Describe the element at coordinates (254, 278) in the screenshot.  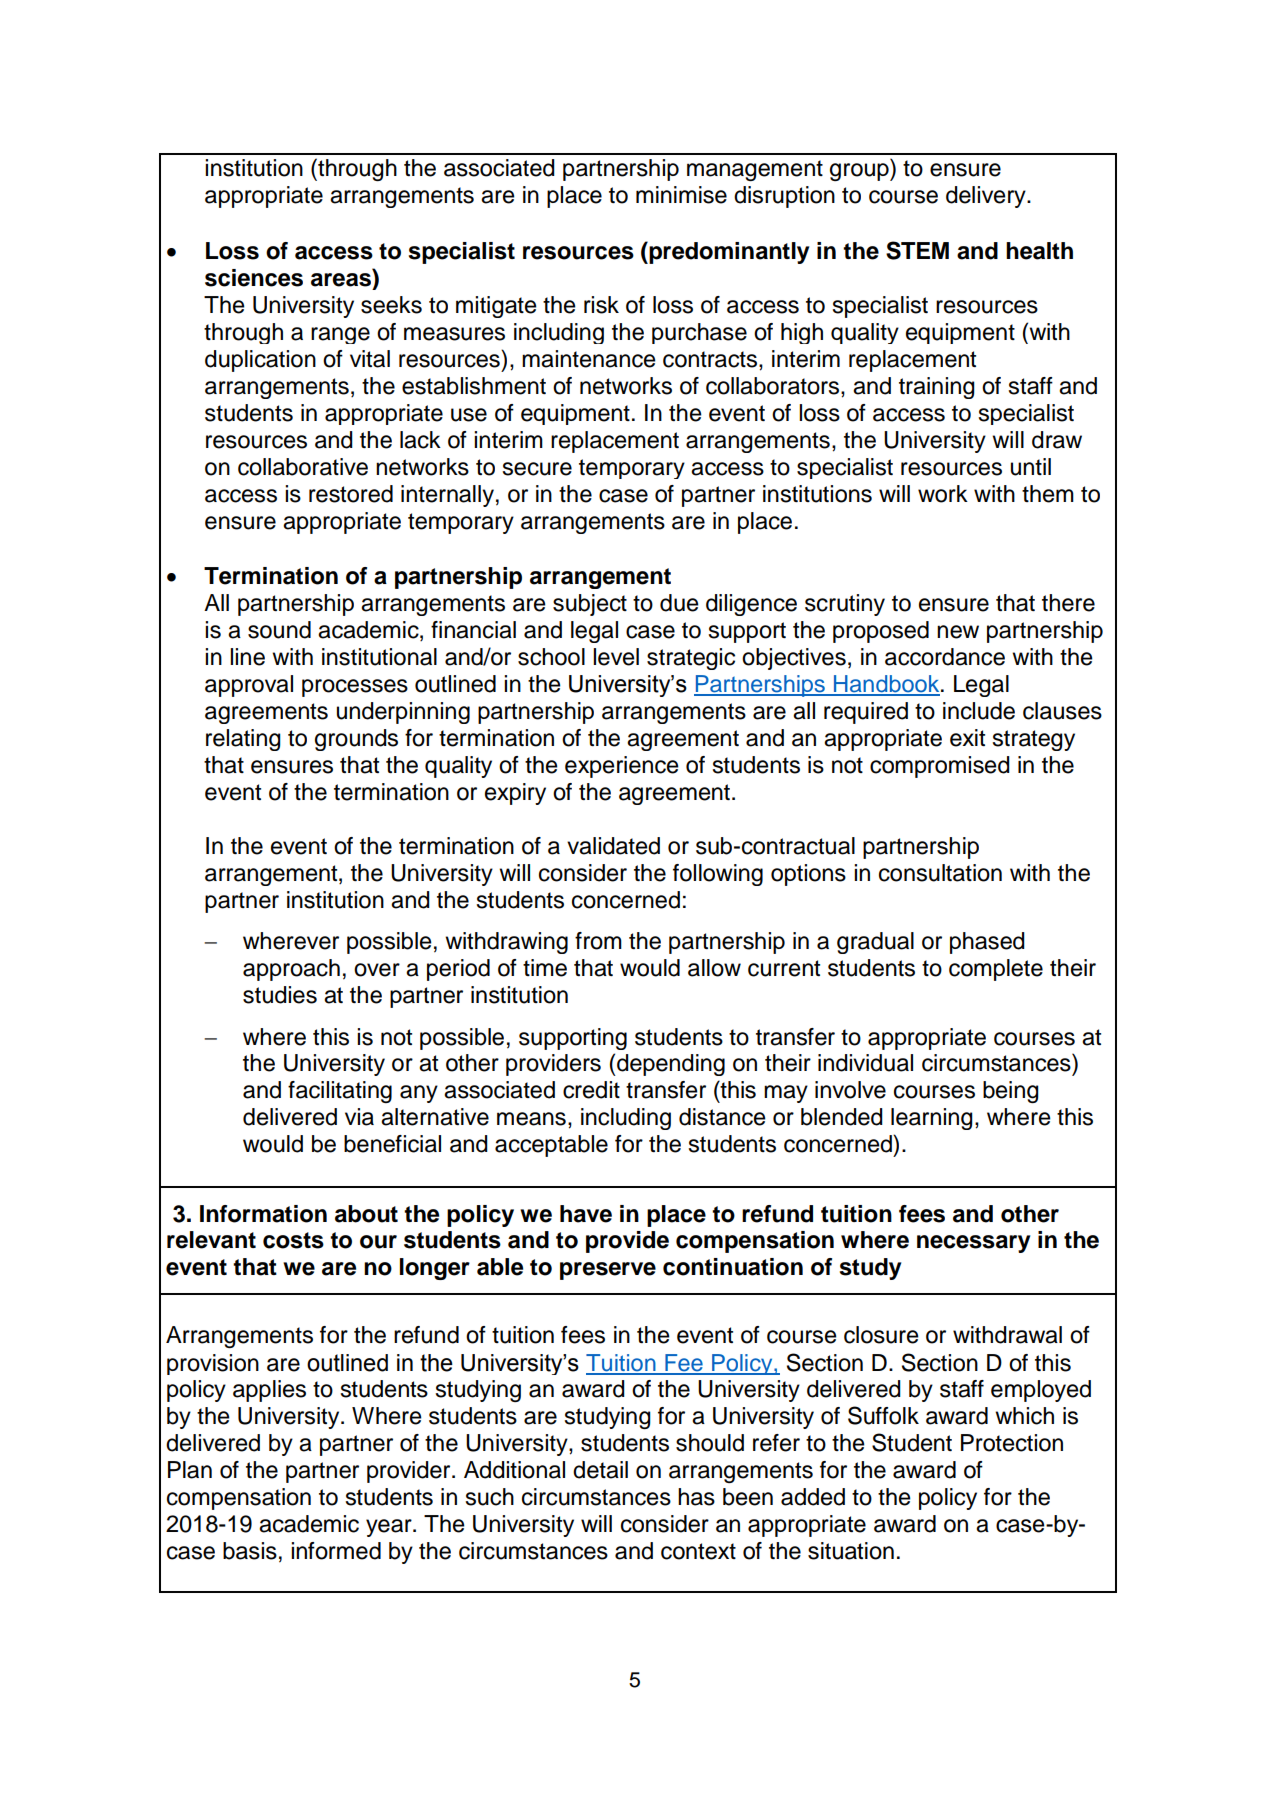
I see `sciences` at that location.
